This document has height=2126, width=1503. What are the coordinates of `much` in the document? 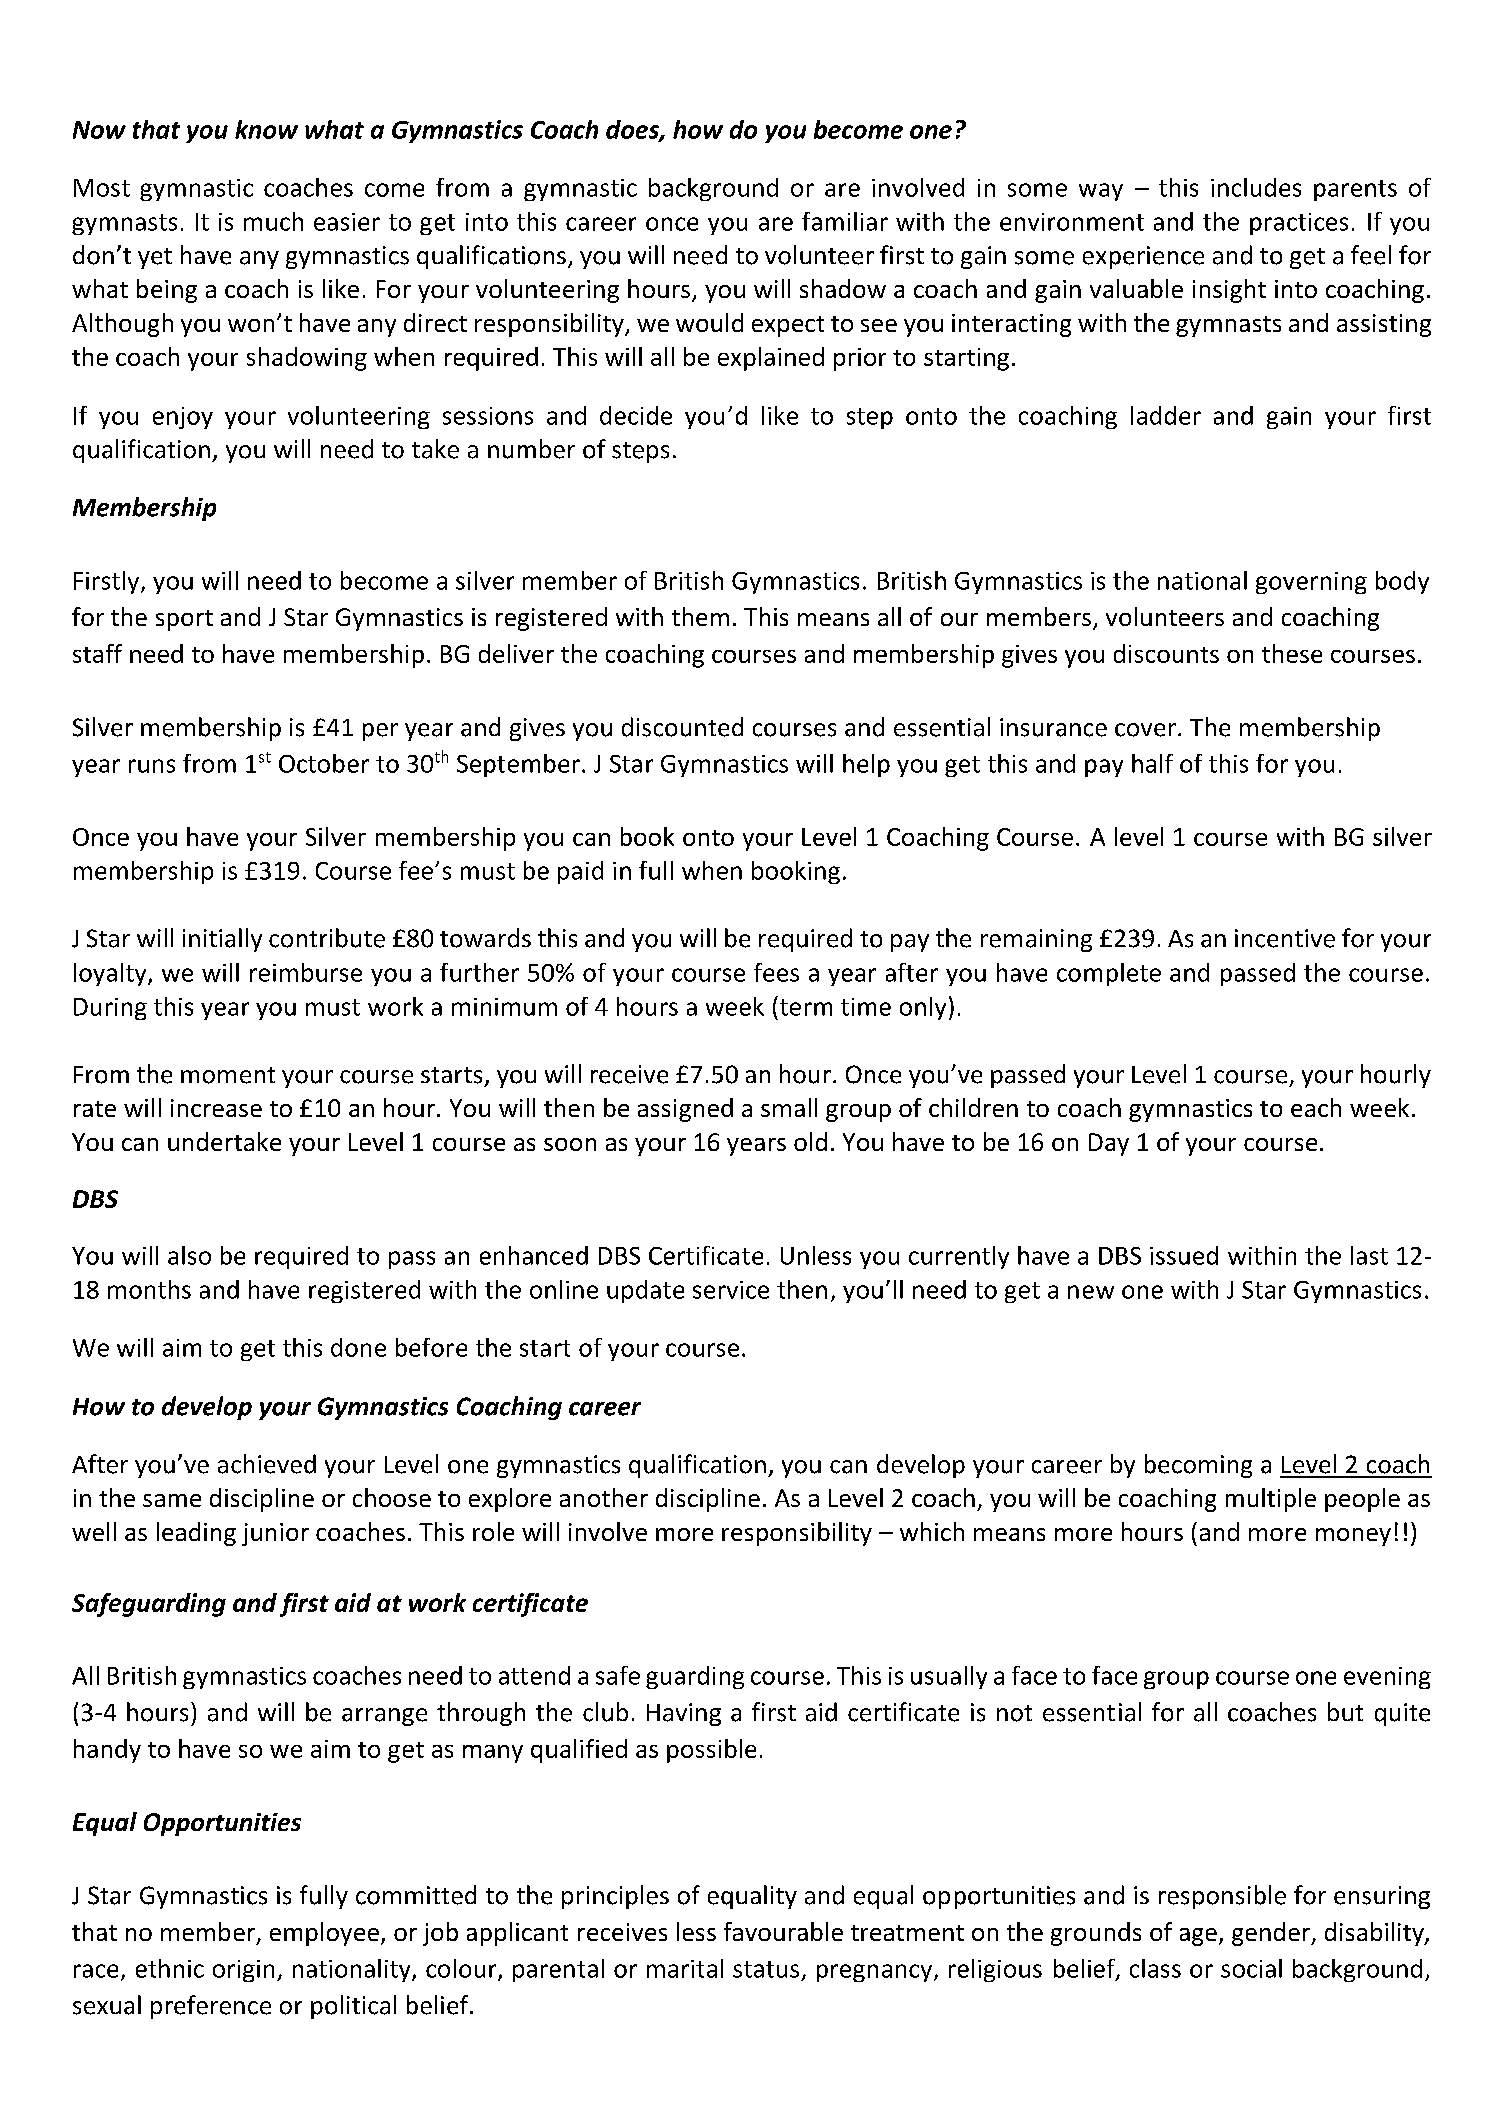 It's located at (273, 221).
